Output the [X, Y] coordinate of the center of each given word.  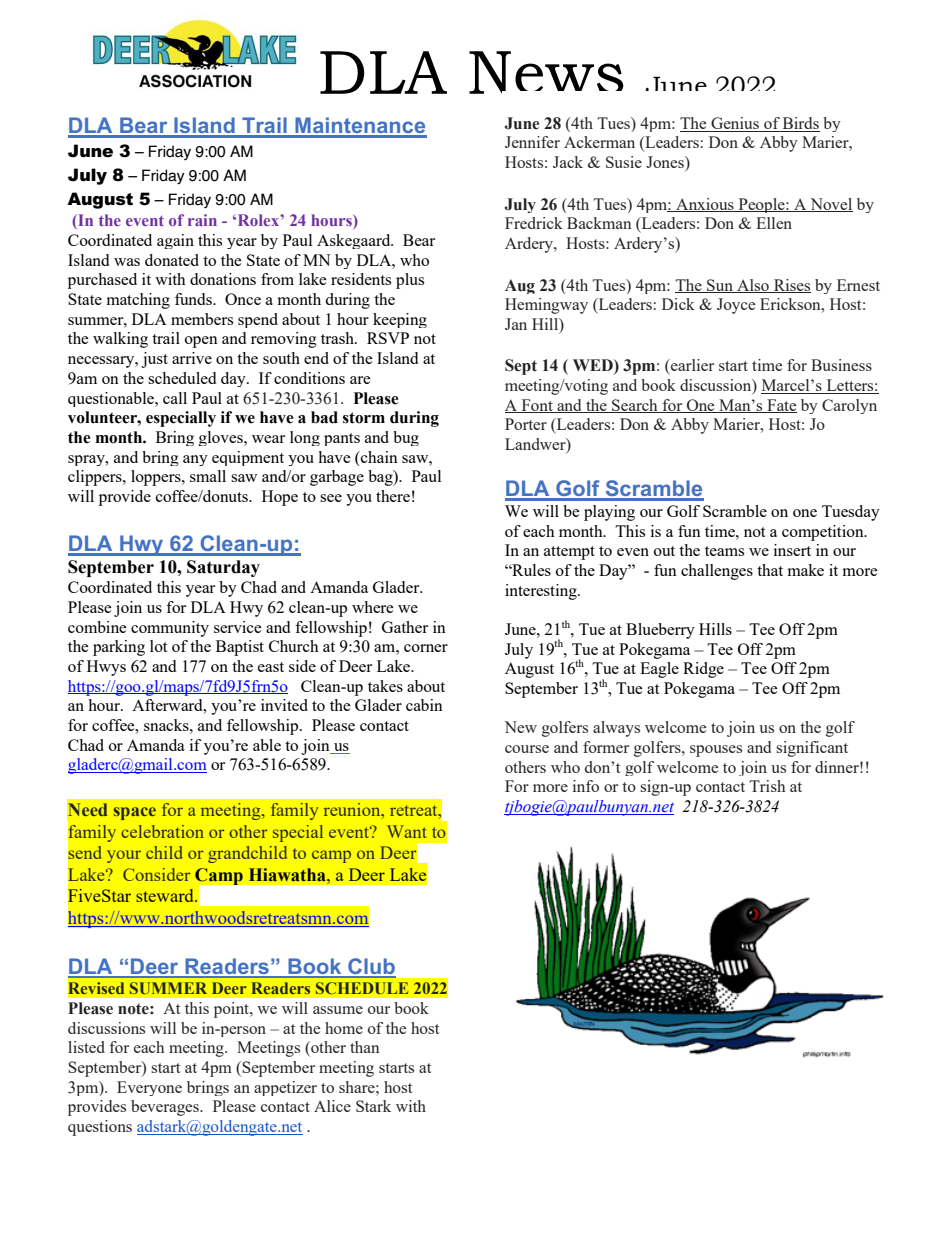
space [135, 813]
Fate [781, 406]
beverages [166, 1108]
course [527, 749]
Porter [526, 424]
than [364, 1047]
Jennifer [532, 142]
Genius [735, 124]
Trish [767, 786]
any [195, 460]
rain [202, 220]
